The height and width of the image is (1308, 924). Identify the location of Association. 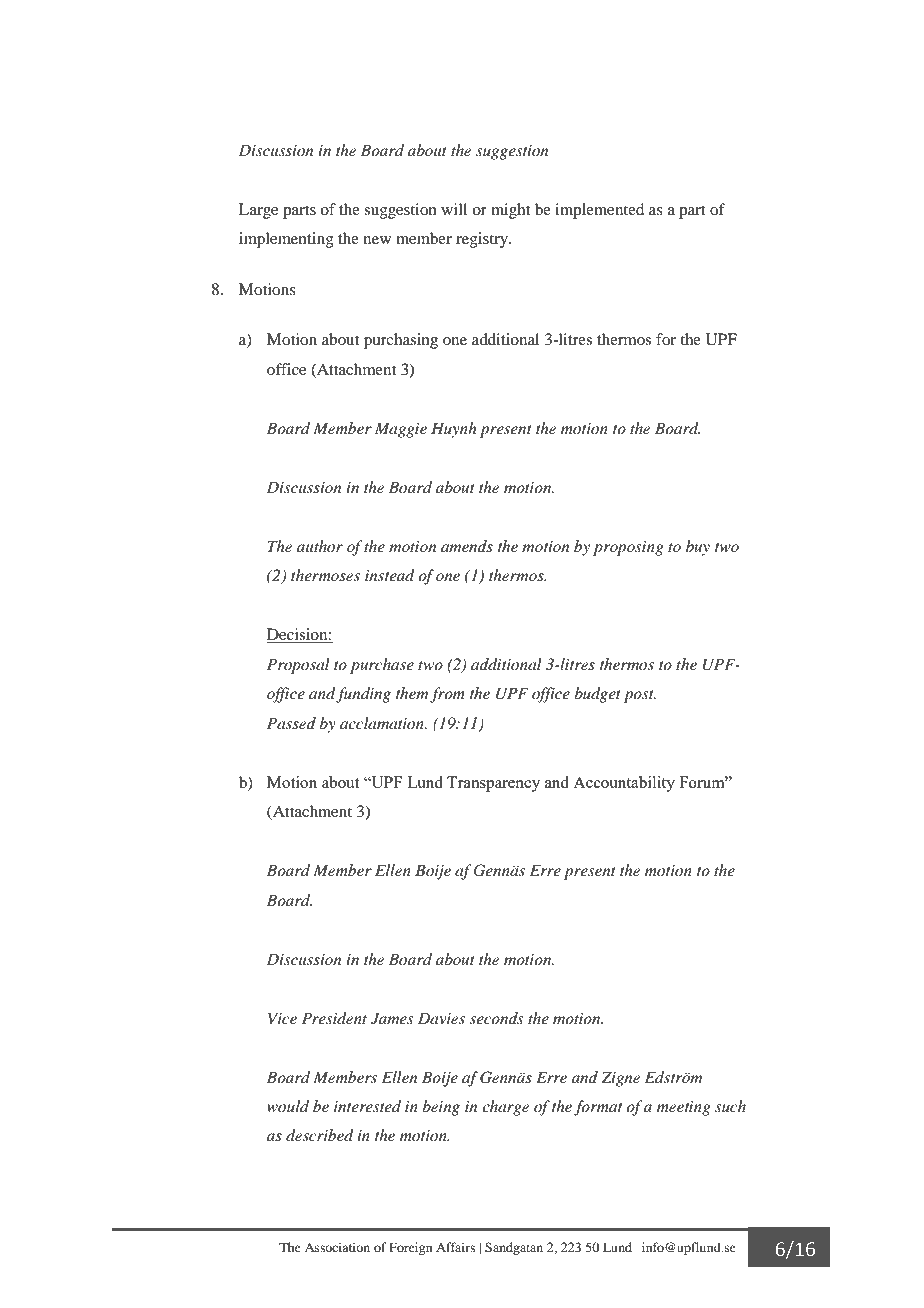
(337, 1247).
